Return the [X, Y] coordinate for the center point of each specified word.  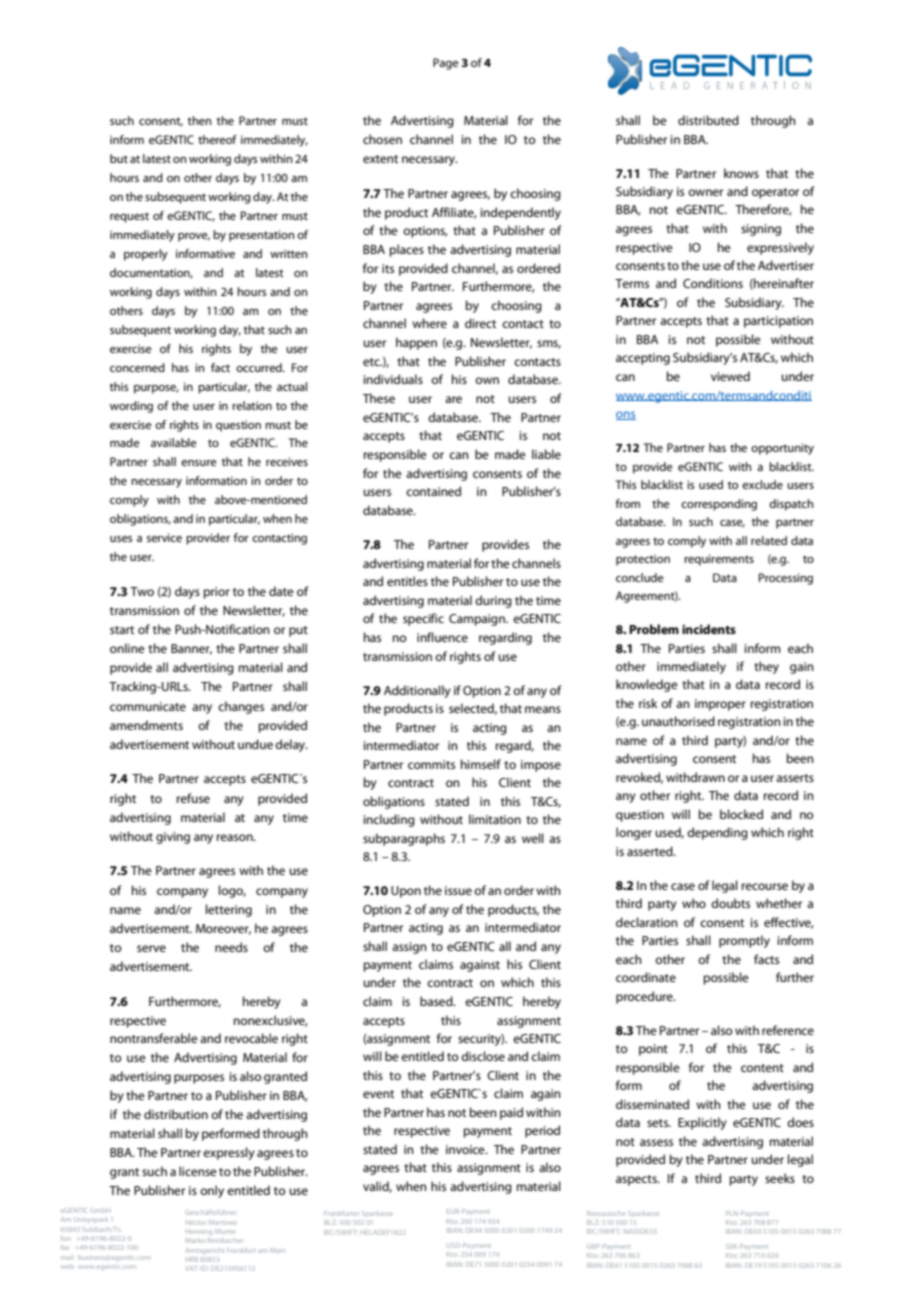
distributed [708, 120]
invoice [466, 1149]
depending [717, 833]
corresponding [719, 505]
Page [446, 64]
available [174, 442]
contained [433, 491]
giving [173, 838]
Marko [195, 1240]
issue [458, 890]
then [199, 120]
